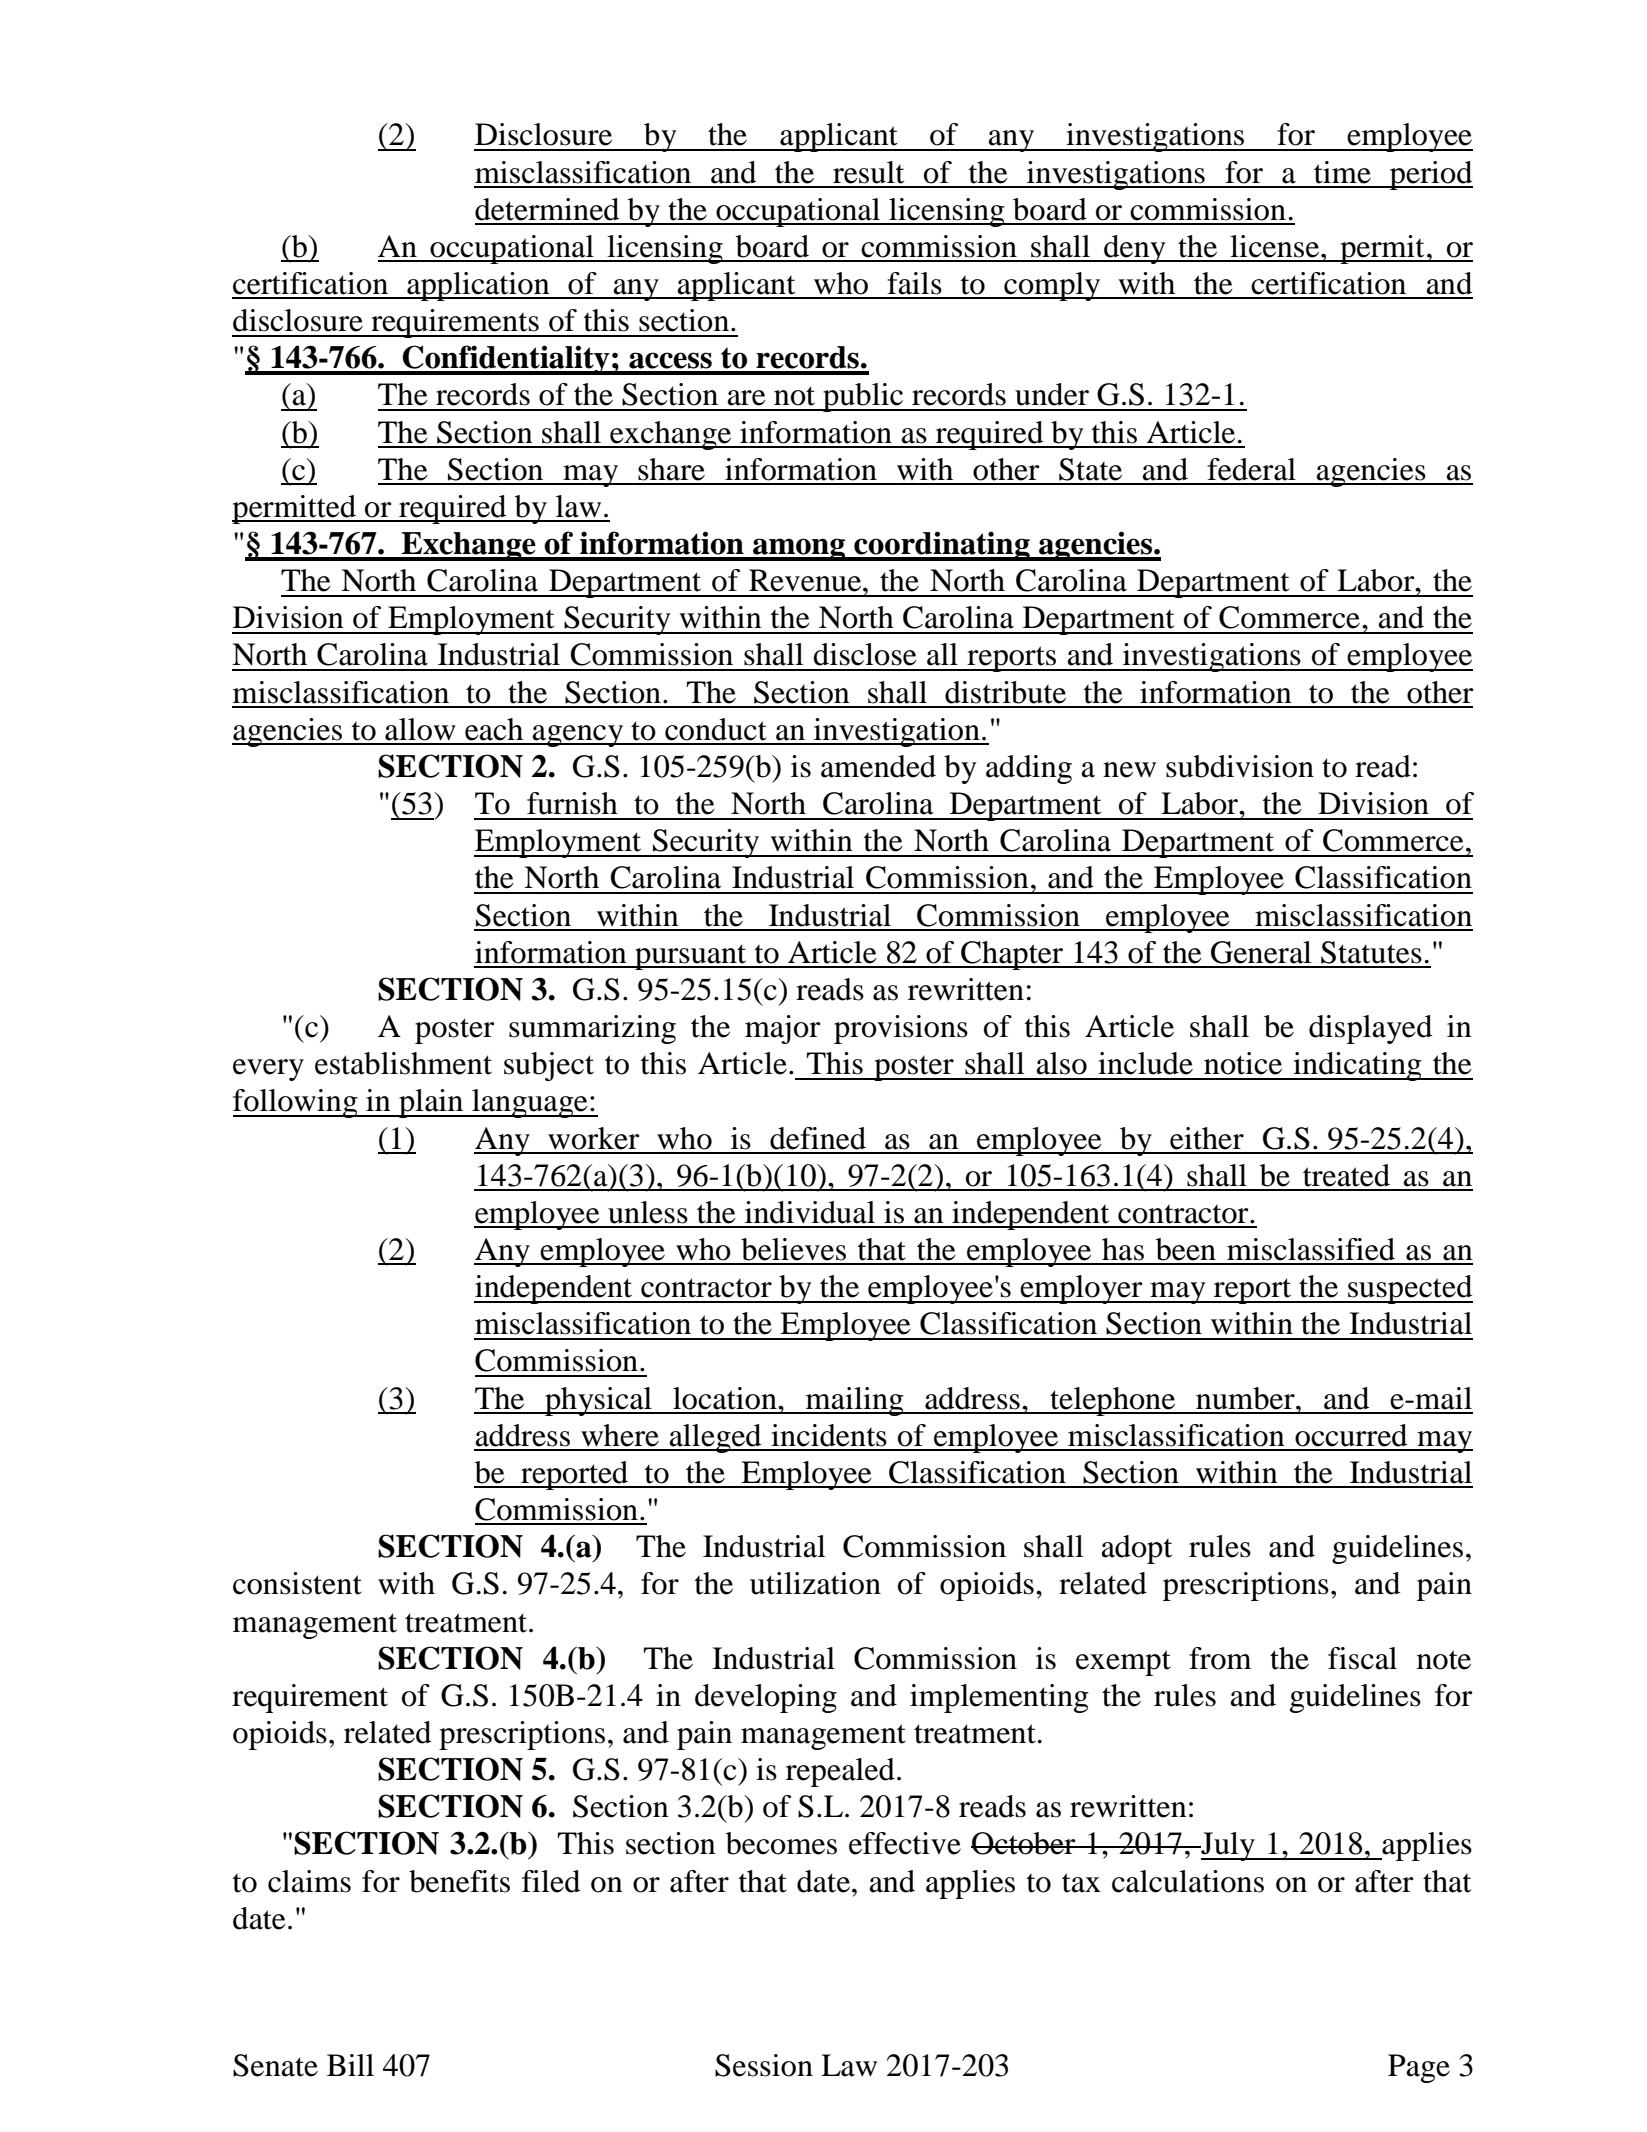 This screenshot has height=2132, width=1647. What do you see at coordinates (350, 2065) in the screenshot?
I see `Bill` at bounding box center [350, 2065].
